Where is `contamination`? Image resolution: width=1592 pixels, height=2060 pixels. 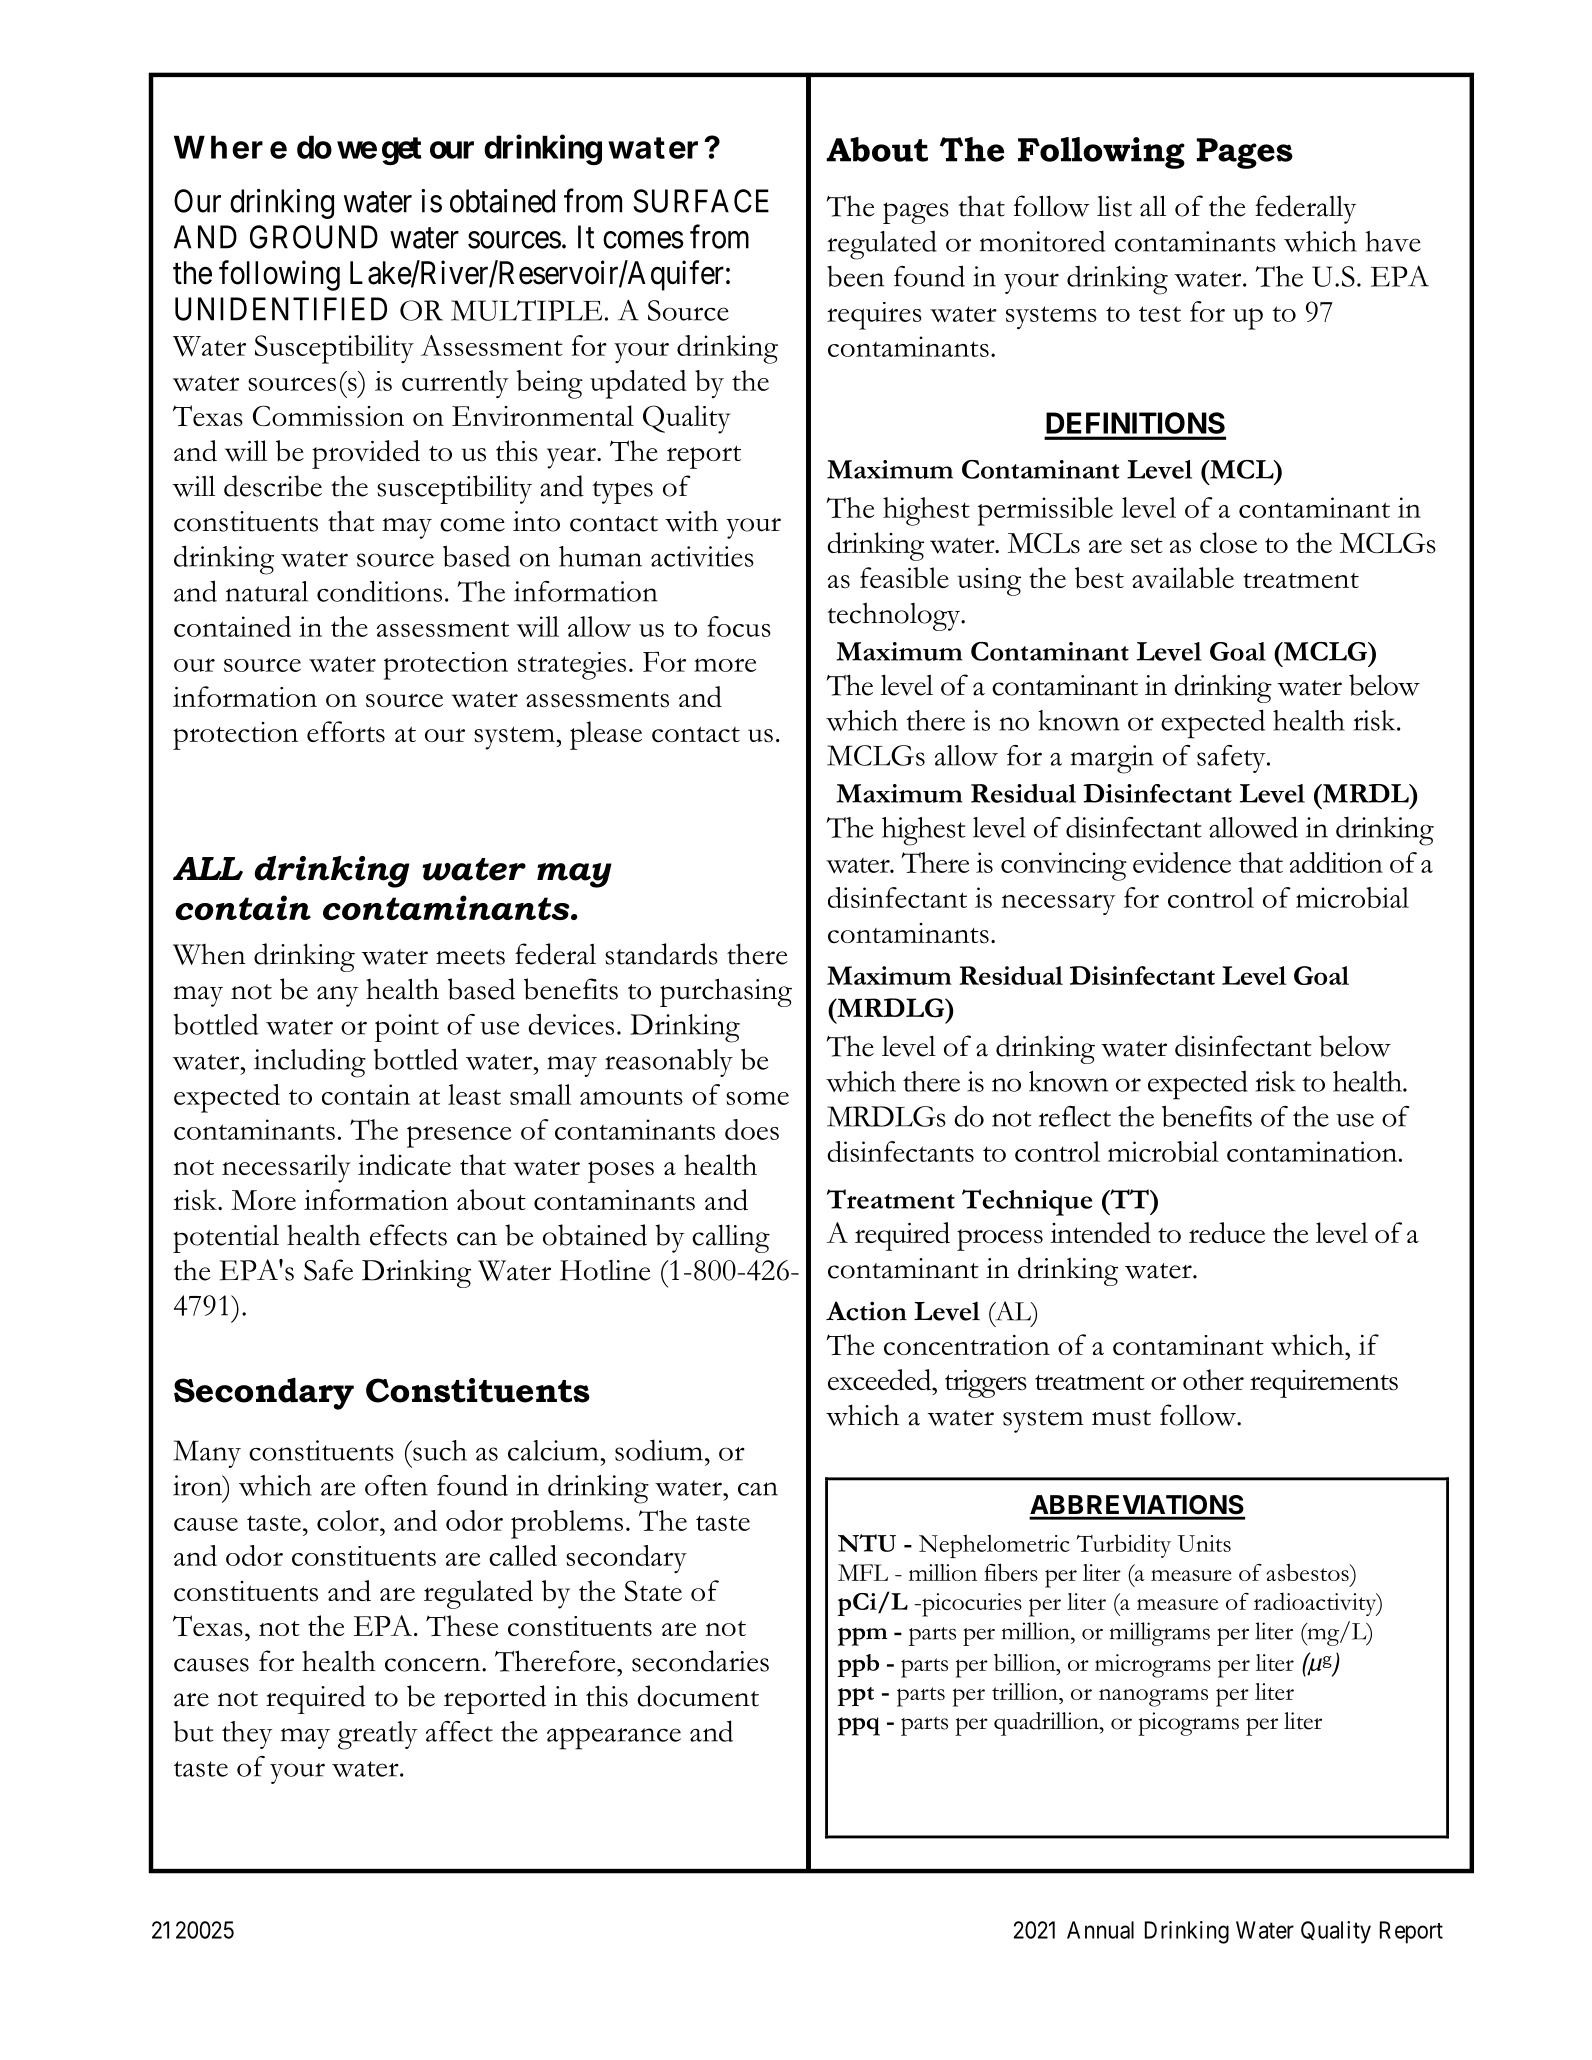
contamination is located at coordinates (1313, 1151).
